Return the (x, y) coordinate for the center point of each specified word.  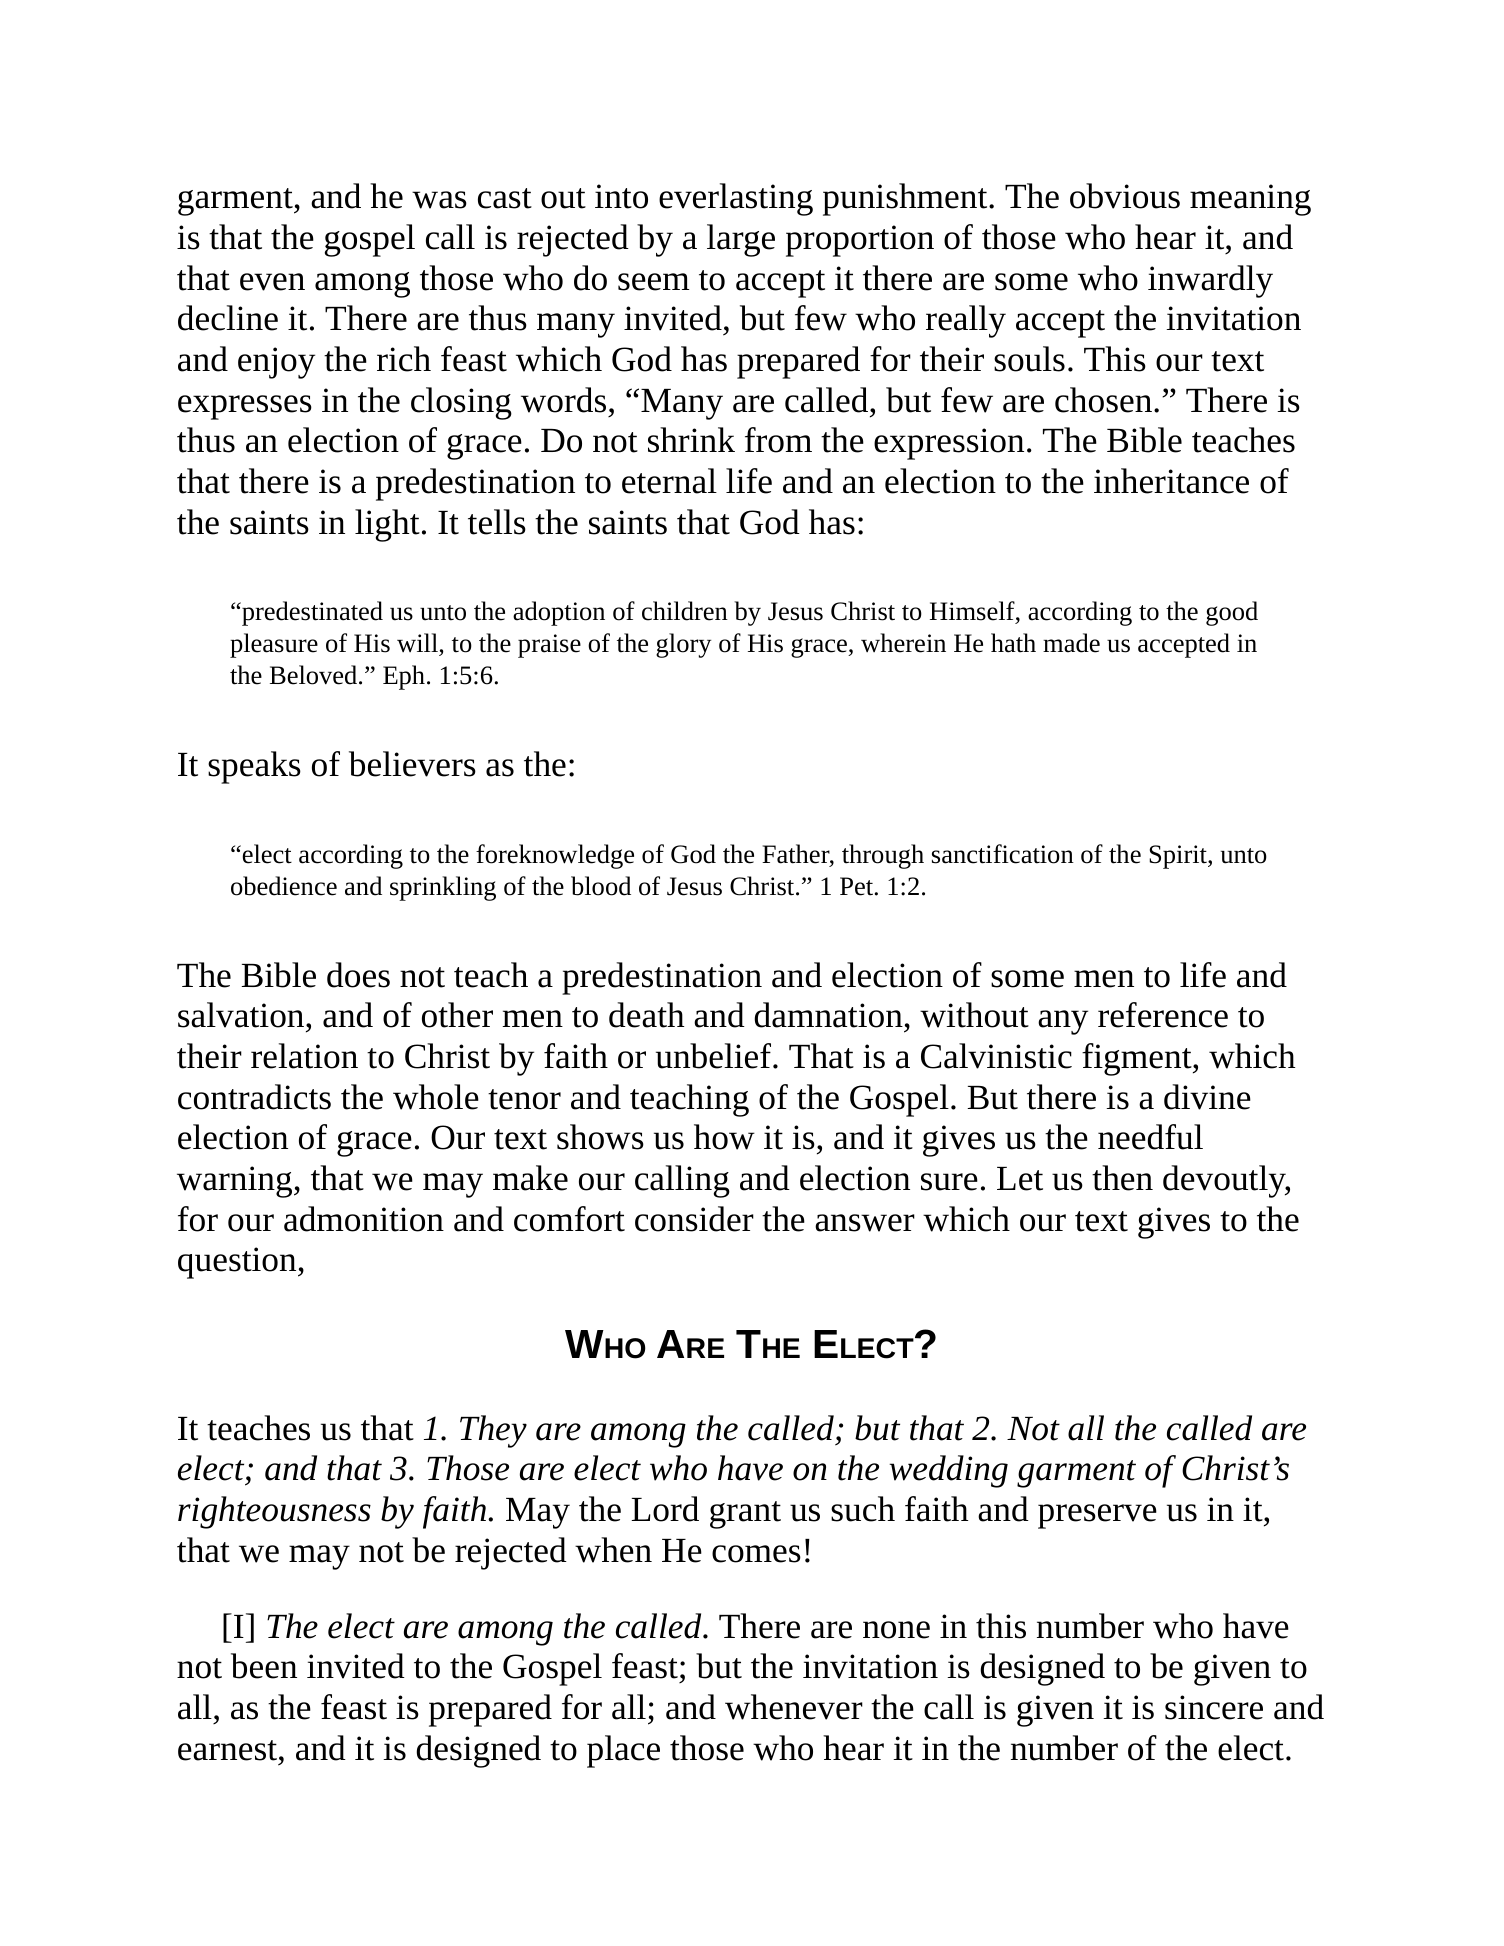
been (264, 1666)
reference (1163, 1015)
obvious (1125, 196)
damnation (828, 1015)
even (272, 282)
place (623, 1751)
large (741, 240)
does (358, 975)
